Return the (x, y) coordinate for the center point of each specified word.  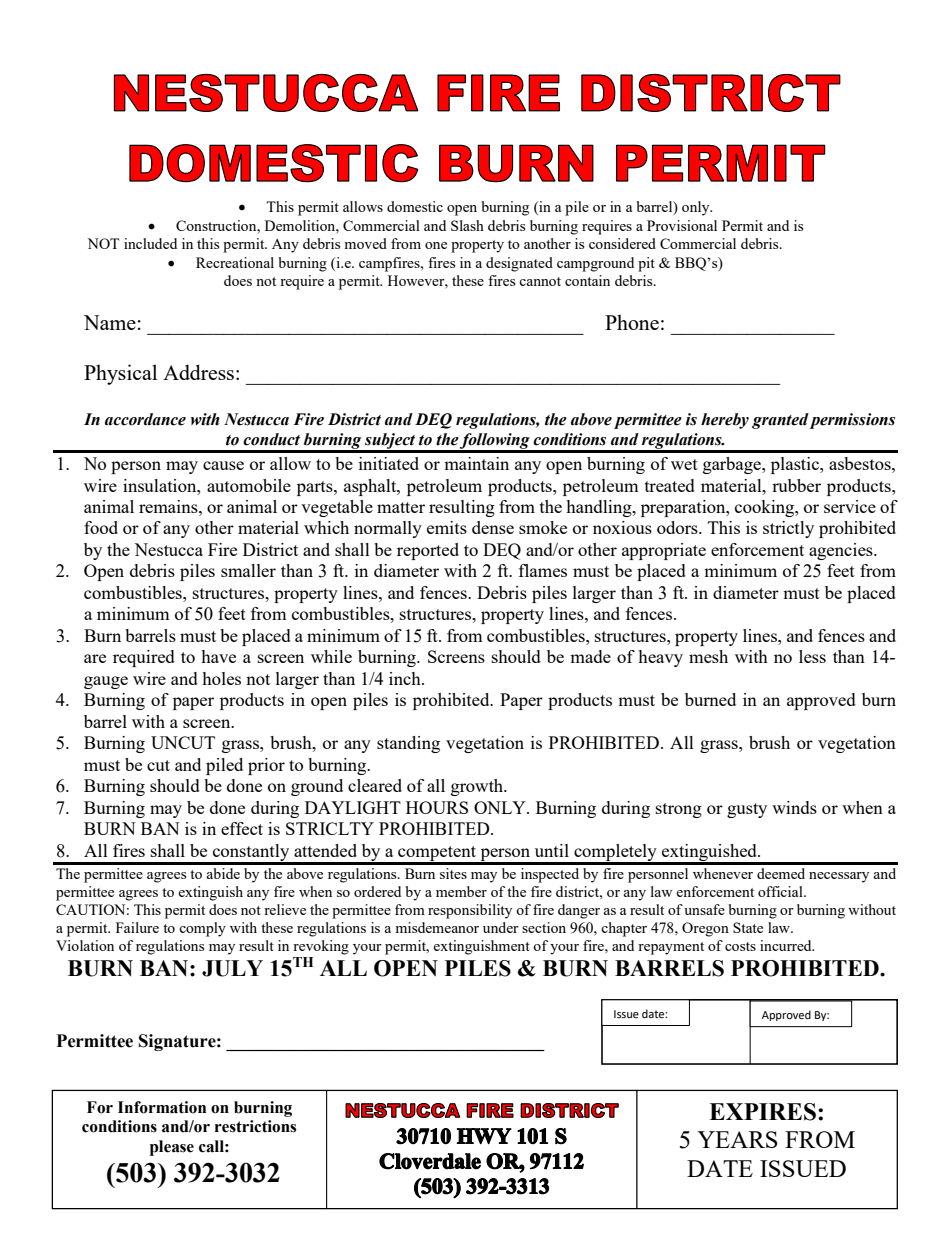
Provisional (682, 225)
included (150, 243)
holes (221, 678)
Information (162, 1107)
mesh (708, 656)
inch (406, 678)
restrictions (255, 1126)
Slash (467, 225)
